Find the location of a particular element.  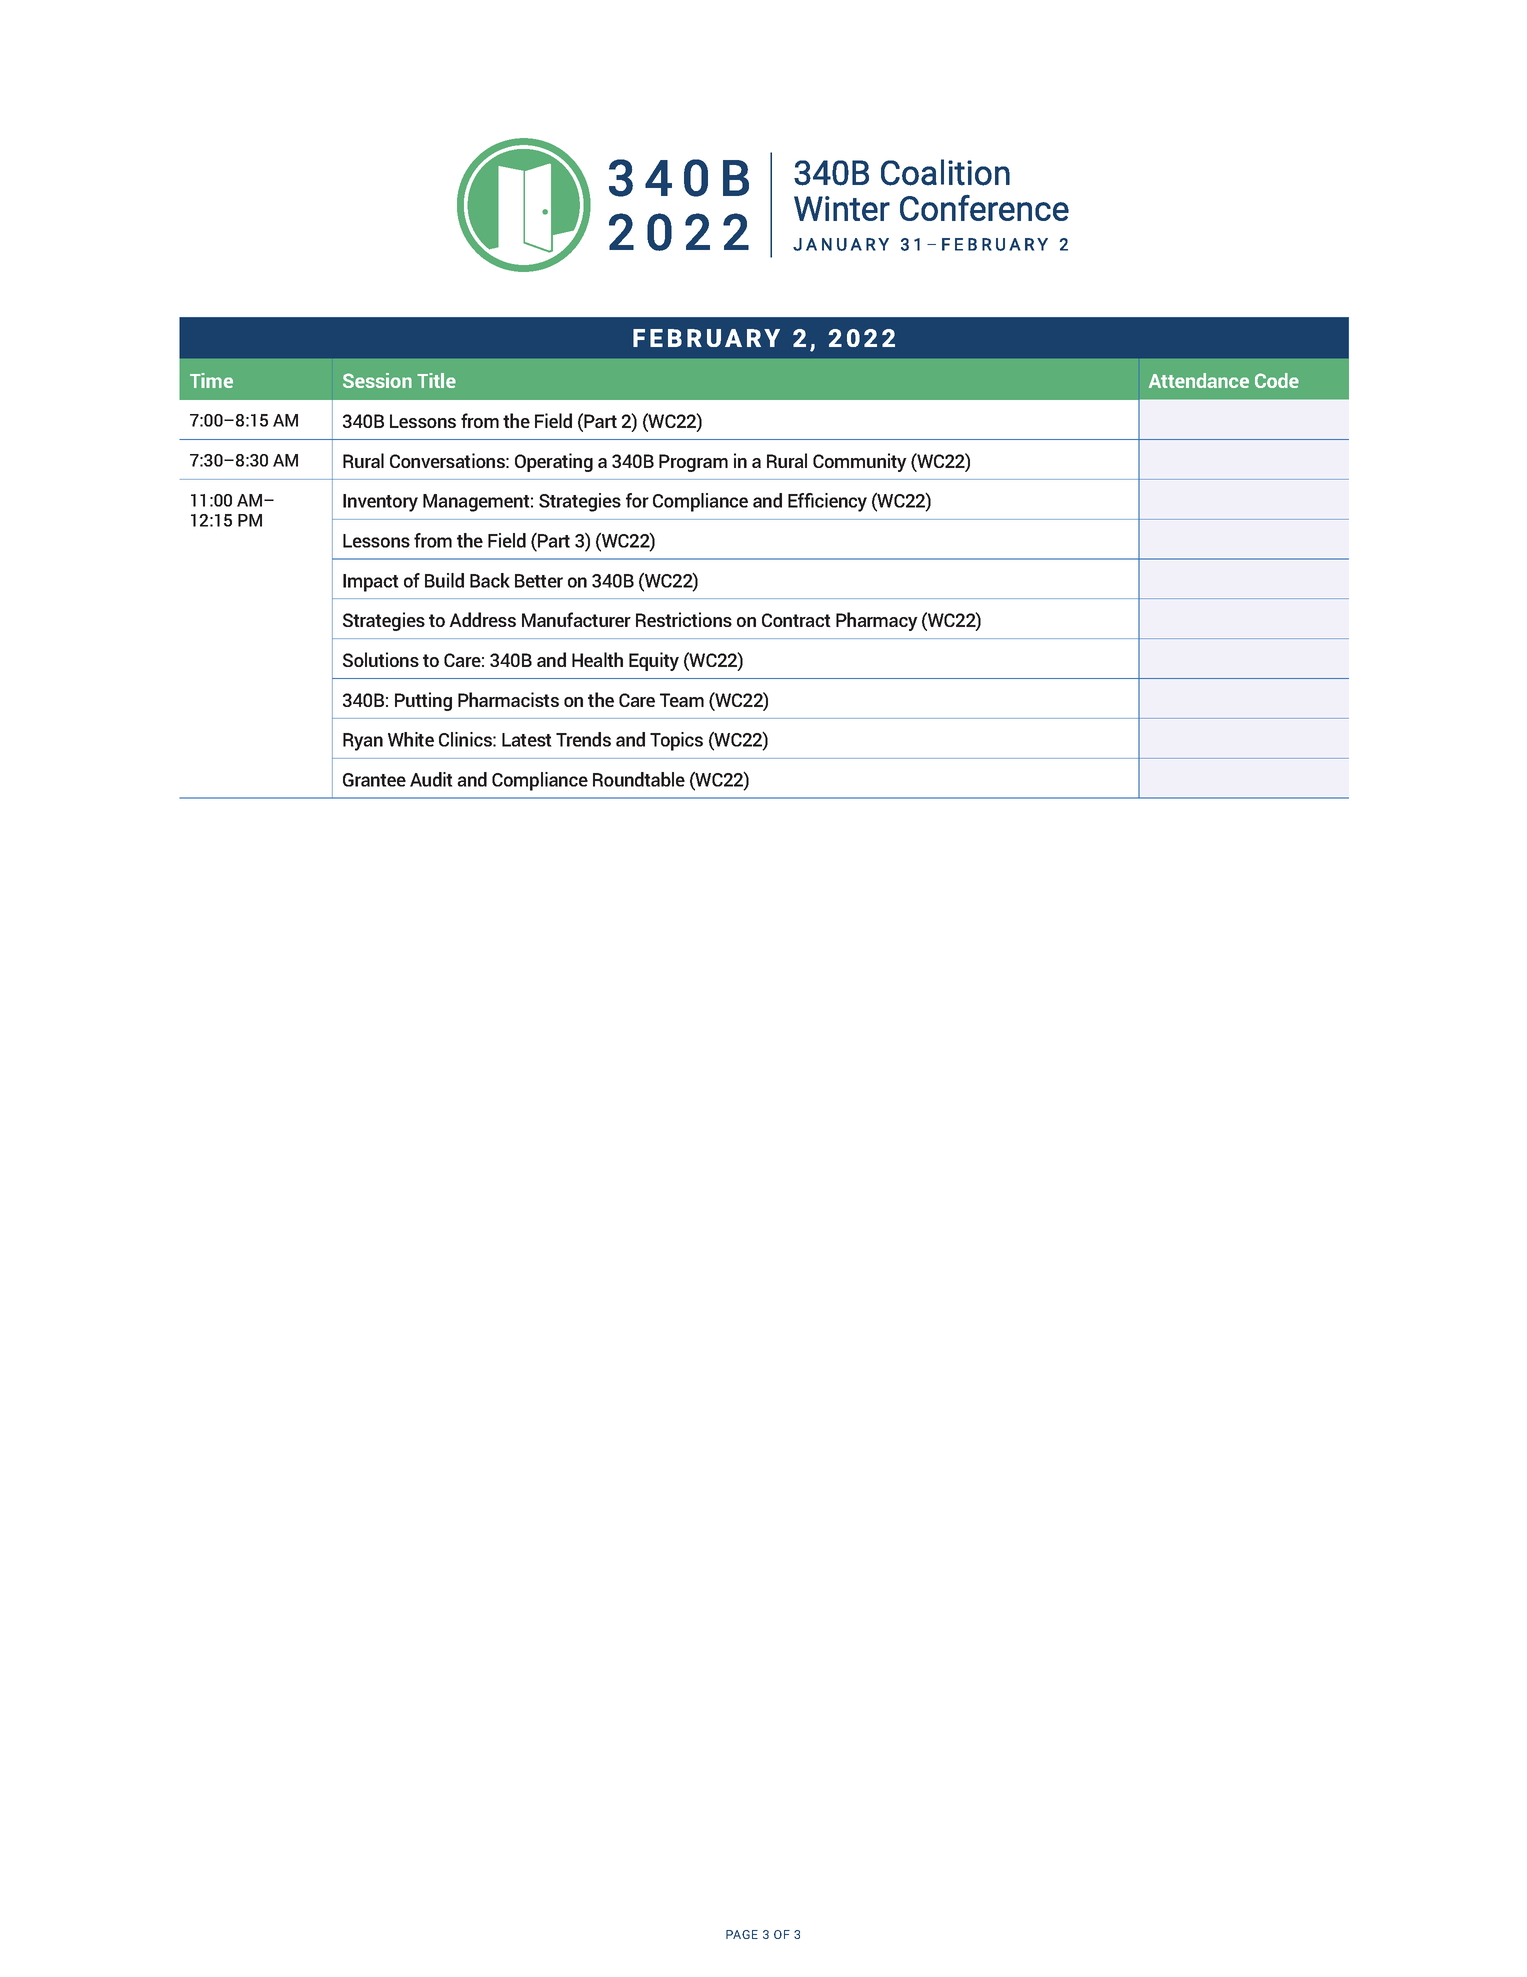

Audit is located at coordinates (431, 779).
